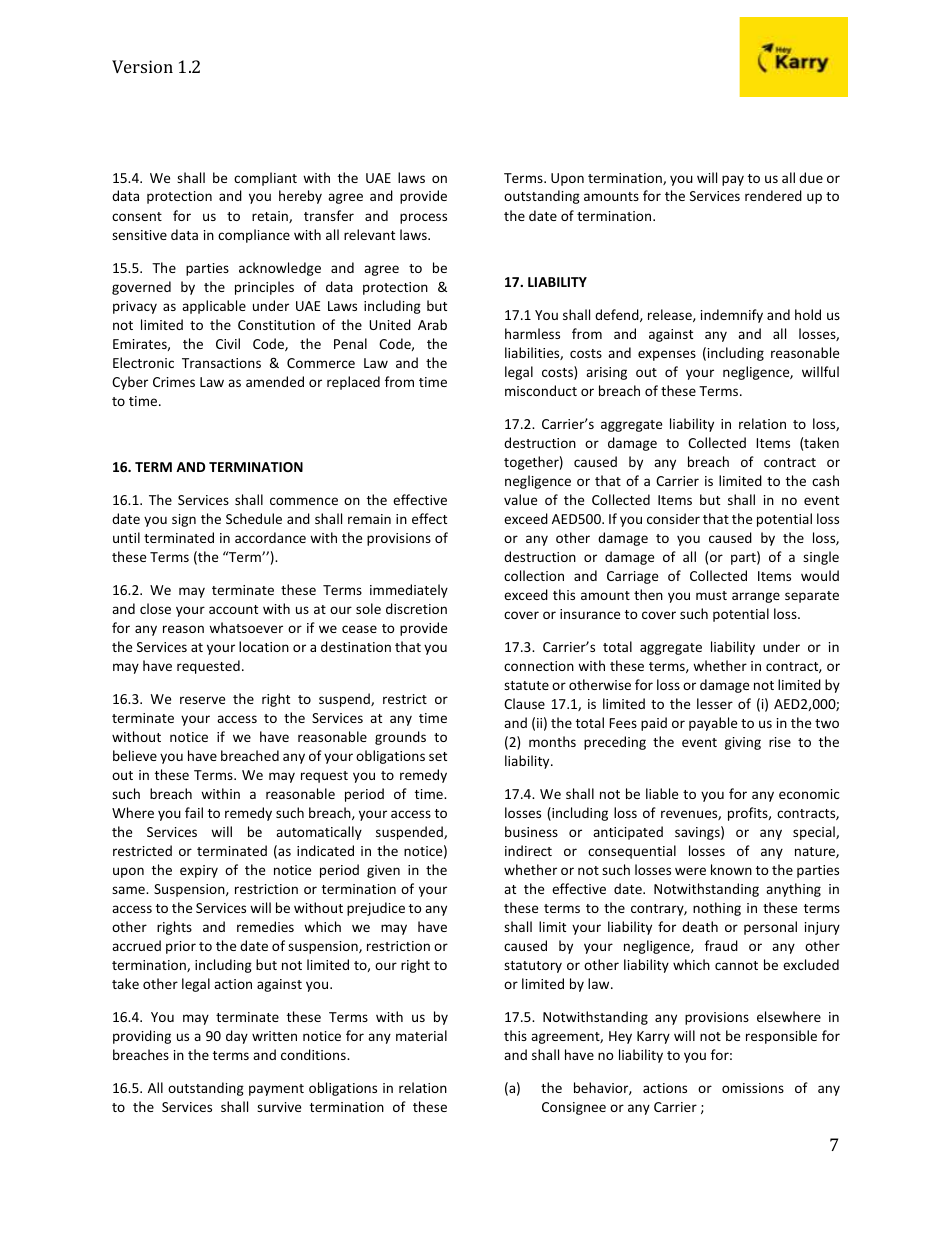 The image size is (952, 1233). Describe the element at coordinates (811, 177) in the page. I see `due` at that location.
